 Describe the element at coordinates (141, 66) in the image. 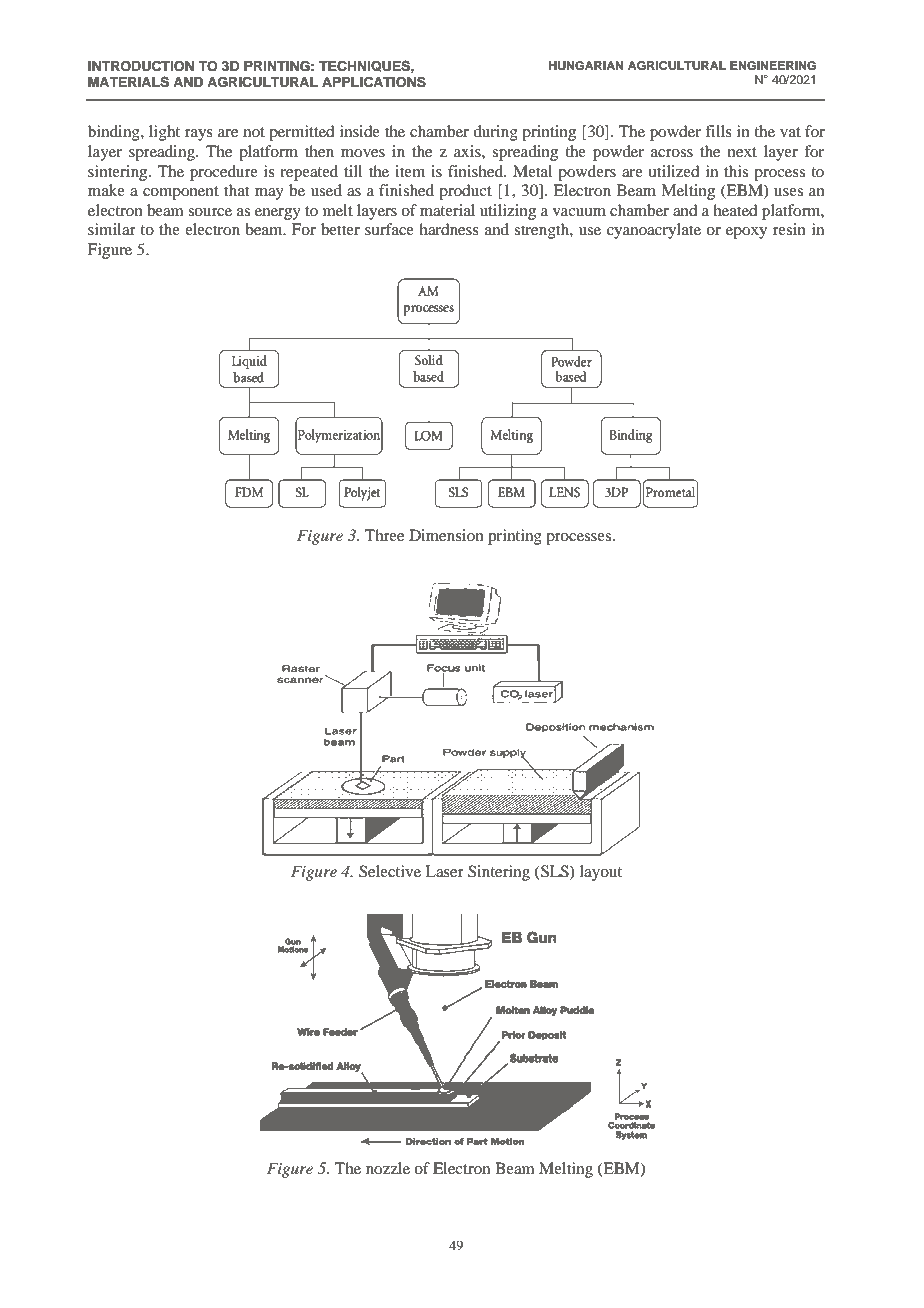

I see `INTRODUCTION` at that location.
